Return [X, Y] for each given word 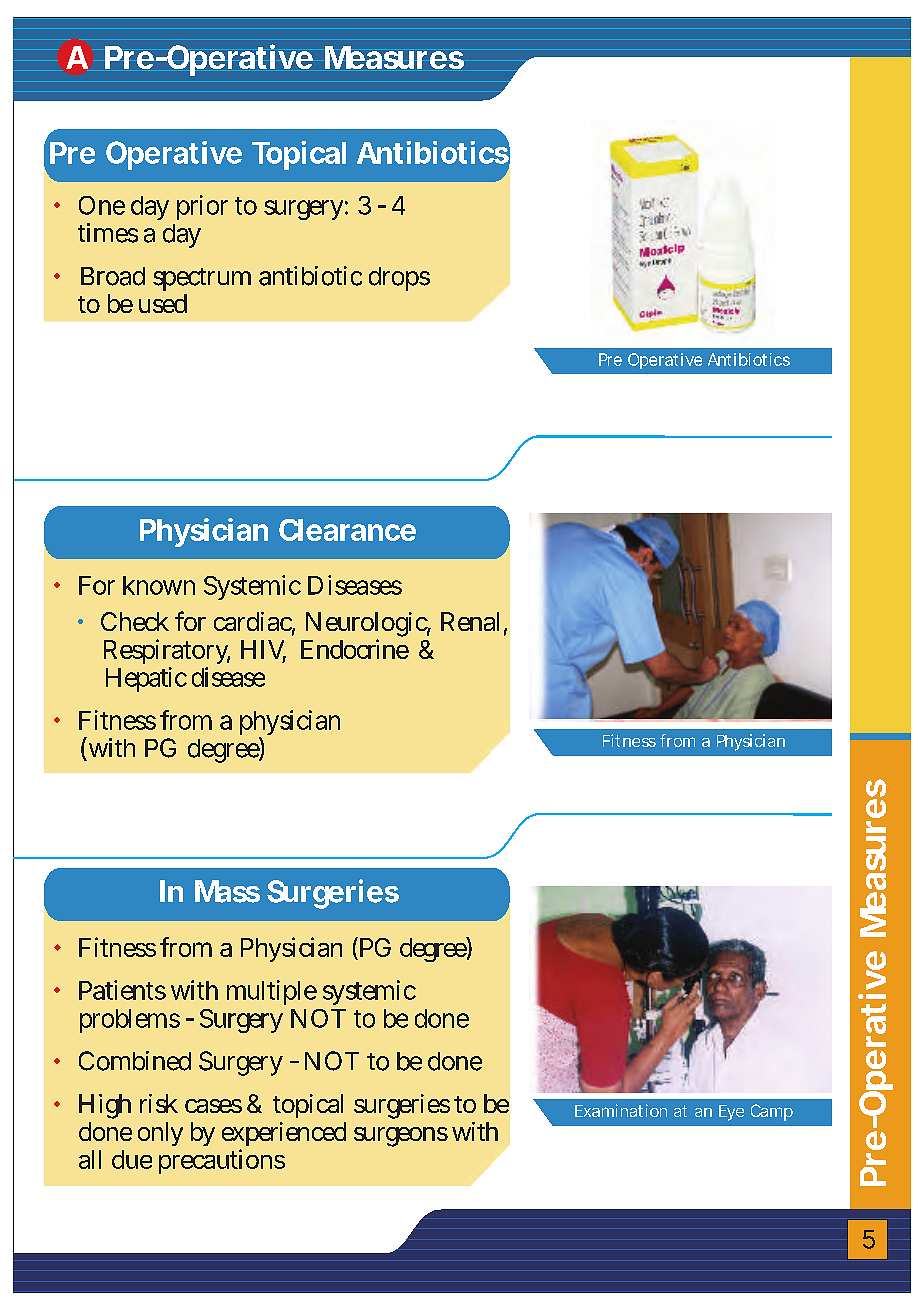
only [160, 1134]
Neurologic [368, 626]
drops [399, 279]
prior [202, 207]
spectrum [202, 279]
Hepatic [146, 679]
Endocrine [355, 649]
